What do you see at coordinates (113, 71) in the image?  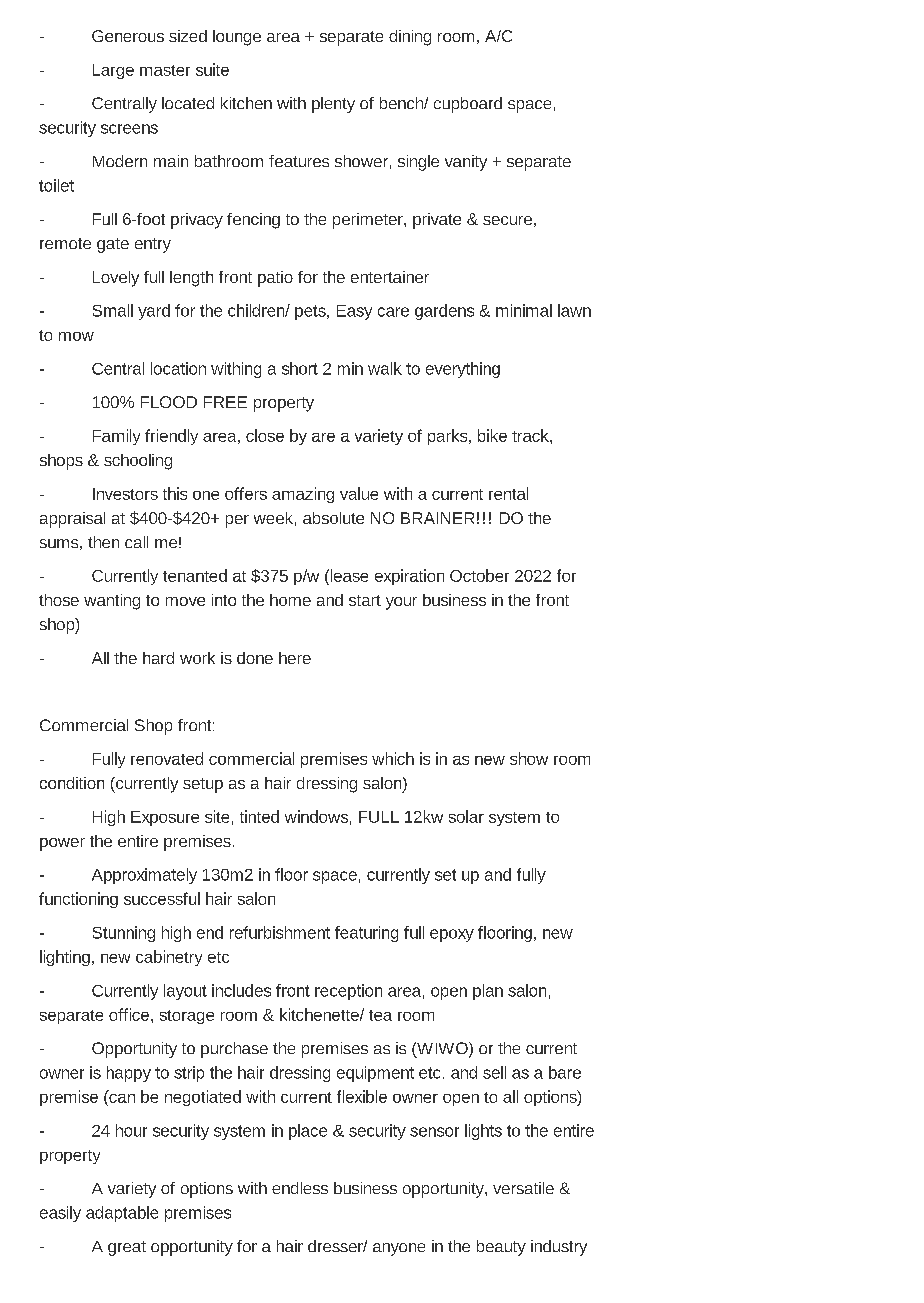 I see `Large` at bounding box center [113, 71].
